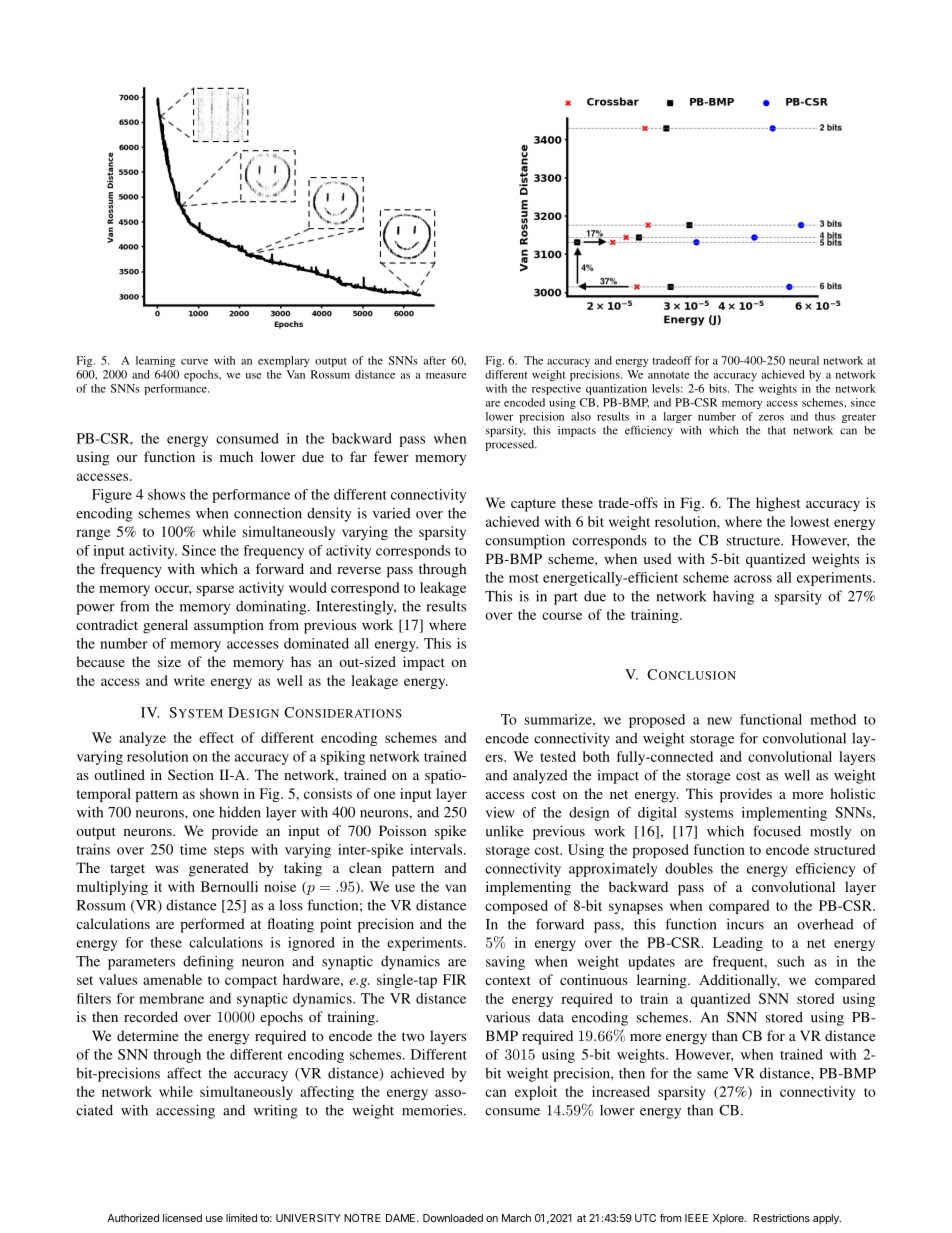  I want to click on across, so click(753, 579).
